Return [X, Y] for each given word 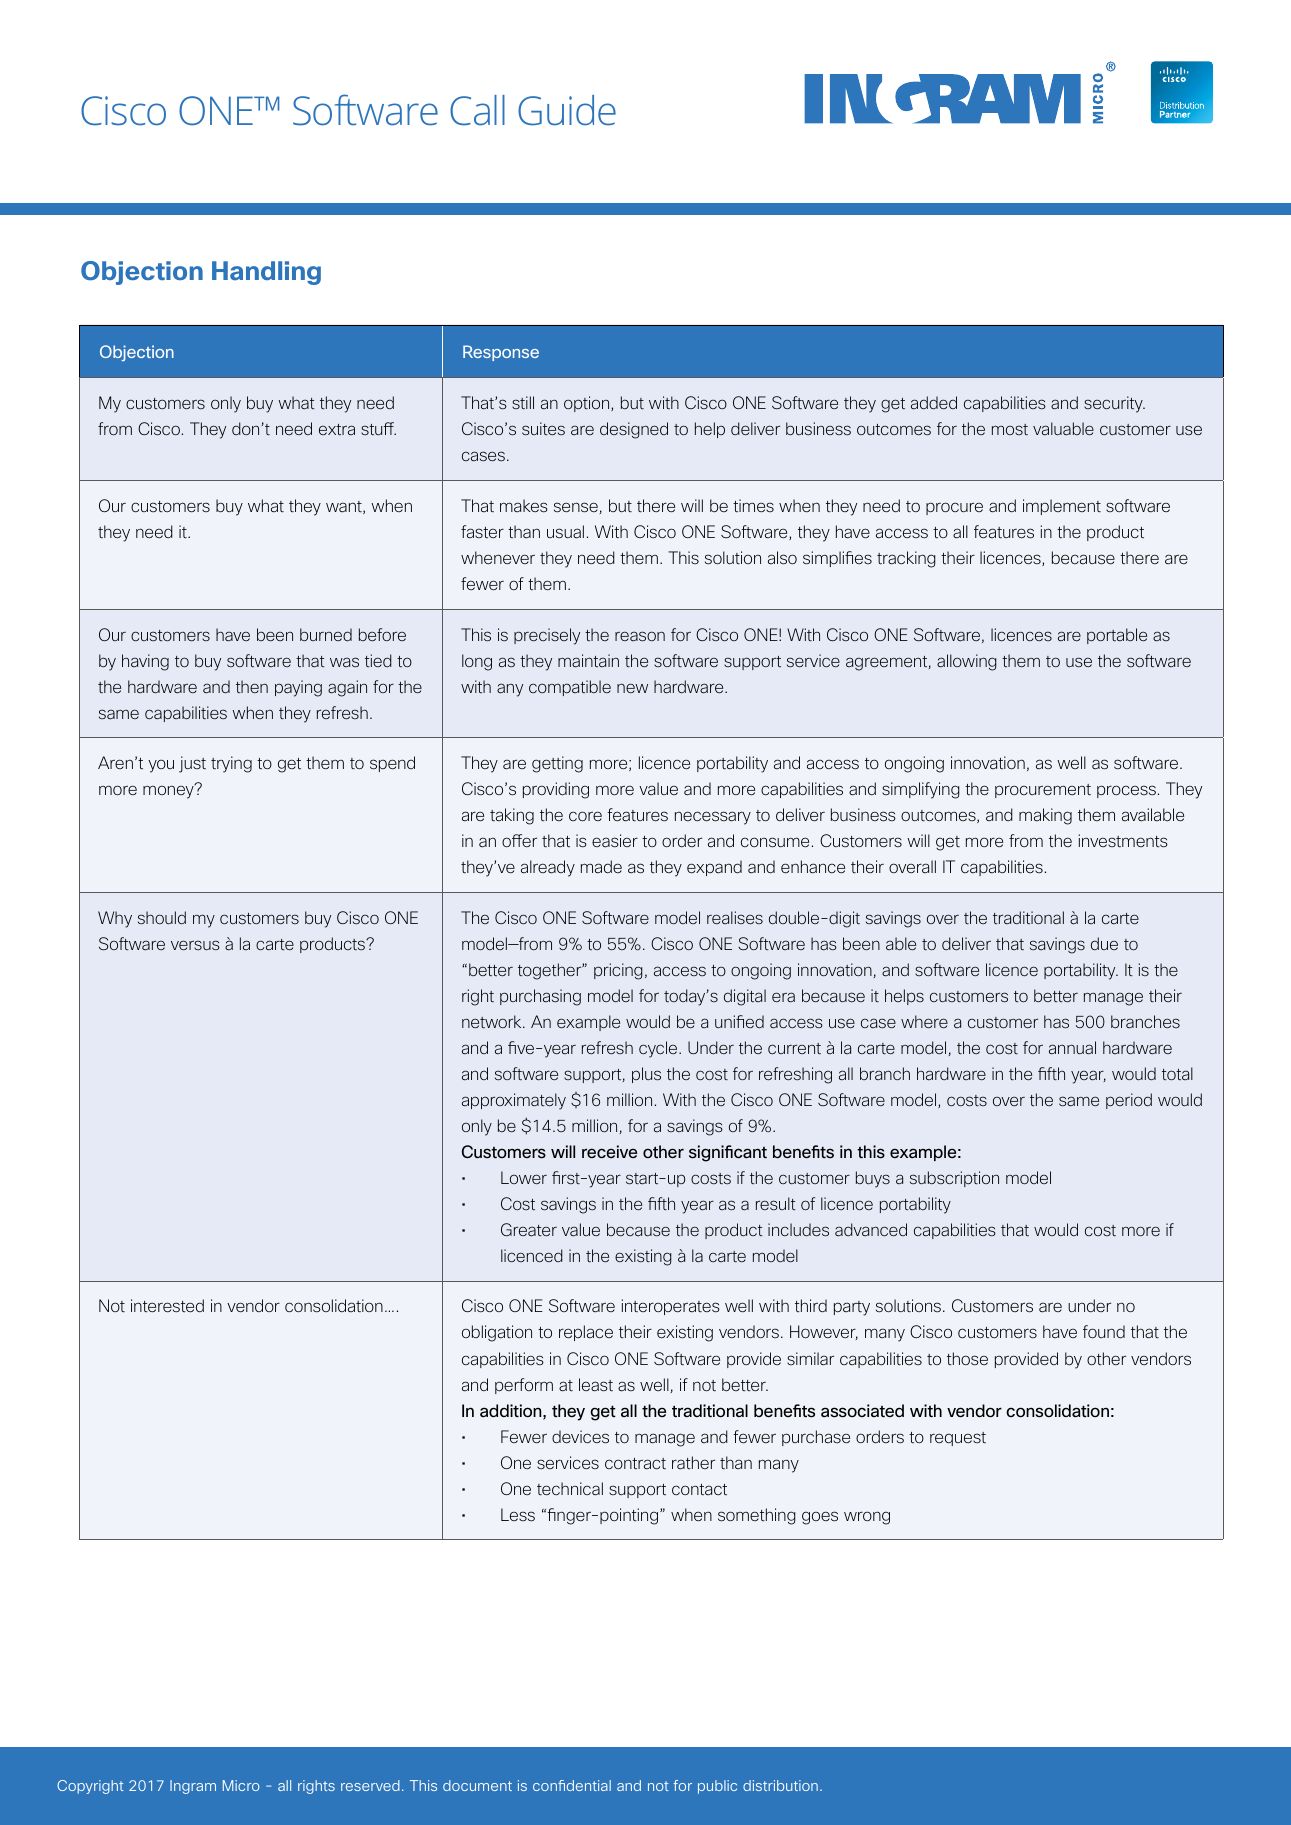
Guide [567, 110]
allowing [967, 662]
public [717, 1787]
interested [167, 1306]
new [632, 688]
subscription [954, 1179]
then [252, 686]
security [1114, 404]
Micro [241, 1785]
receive [609, 1151]
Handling [266, 273]
